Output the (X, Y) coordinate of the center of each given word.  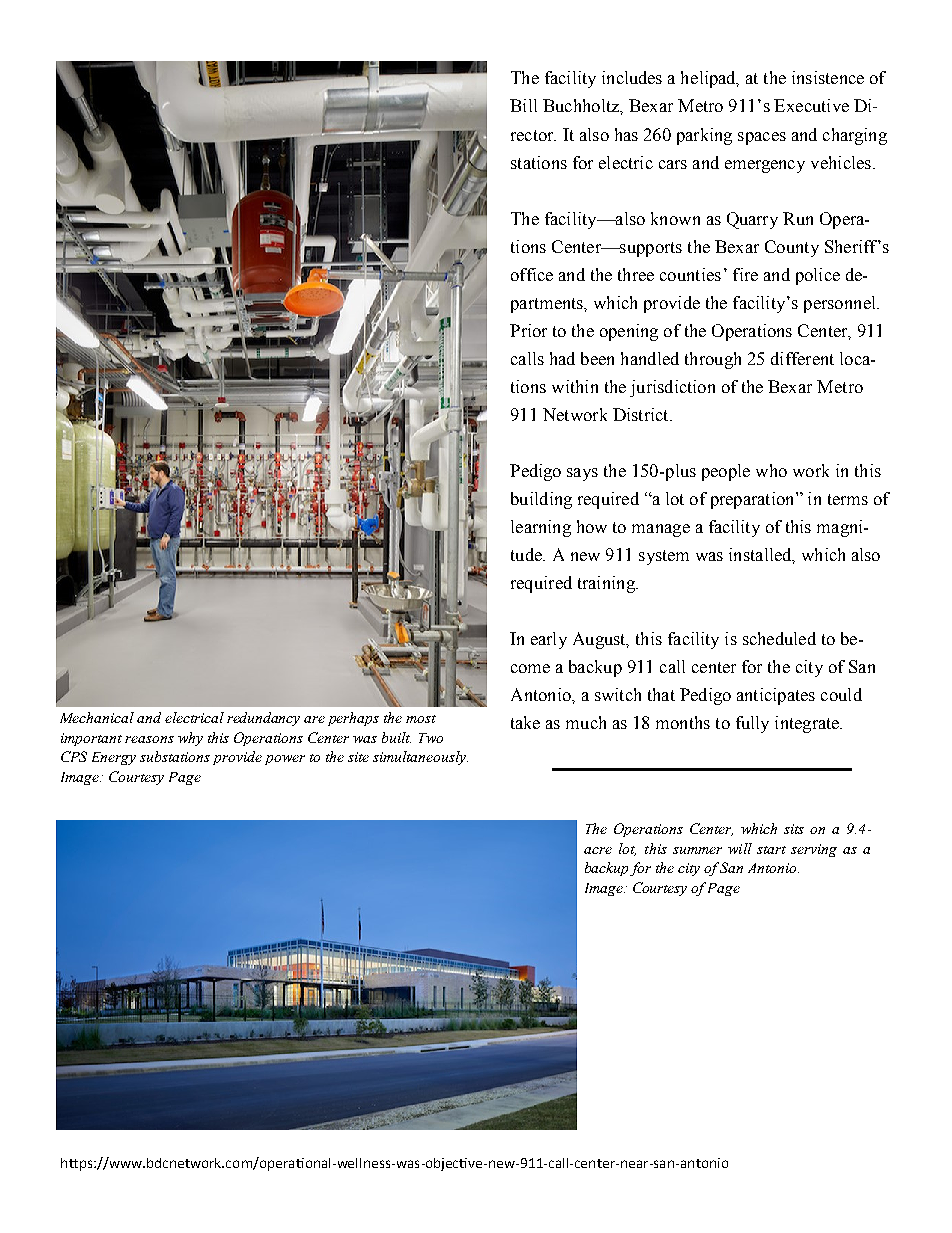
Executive (811, 105)
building (541, 500)
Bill (523, 105)
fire (745, 274)
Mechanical (97, 717)
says (582, 474)
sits (794, 829)
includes (632, 77)
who (771, 470)
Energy (114, 758)
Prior (528, 330)
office (532, 274)
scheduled (779, 638)
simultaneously (420, 758)
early (549, 640)
